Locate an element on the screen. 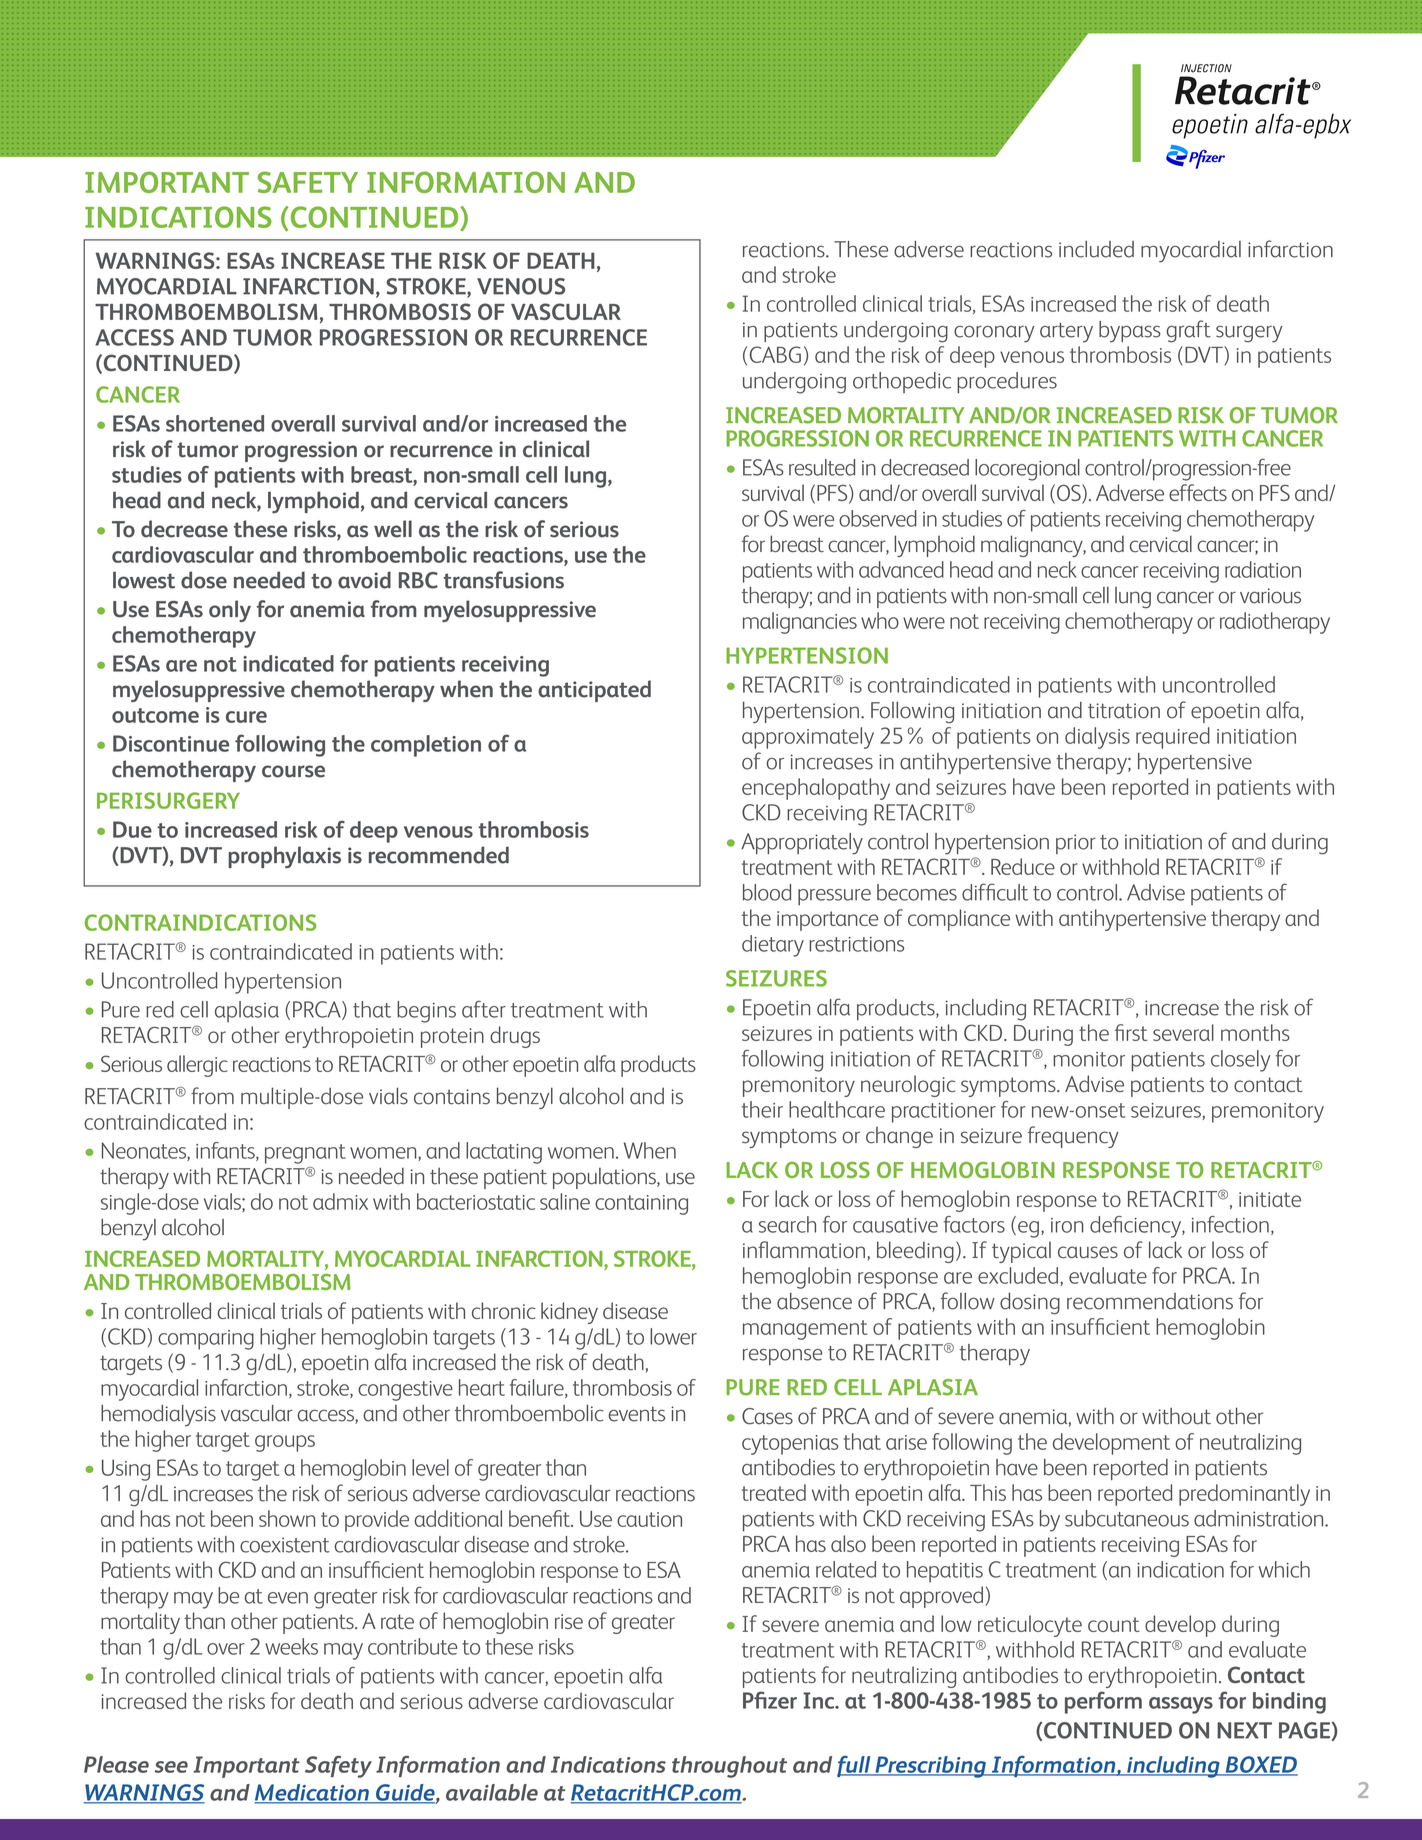 The height and width of the screenshot is (1840, 1422). infants is located at coordinates (226, 1151).
